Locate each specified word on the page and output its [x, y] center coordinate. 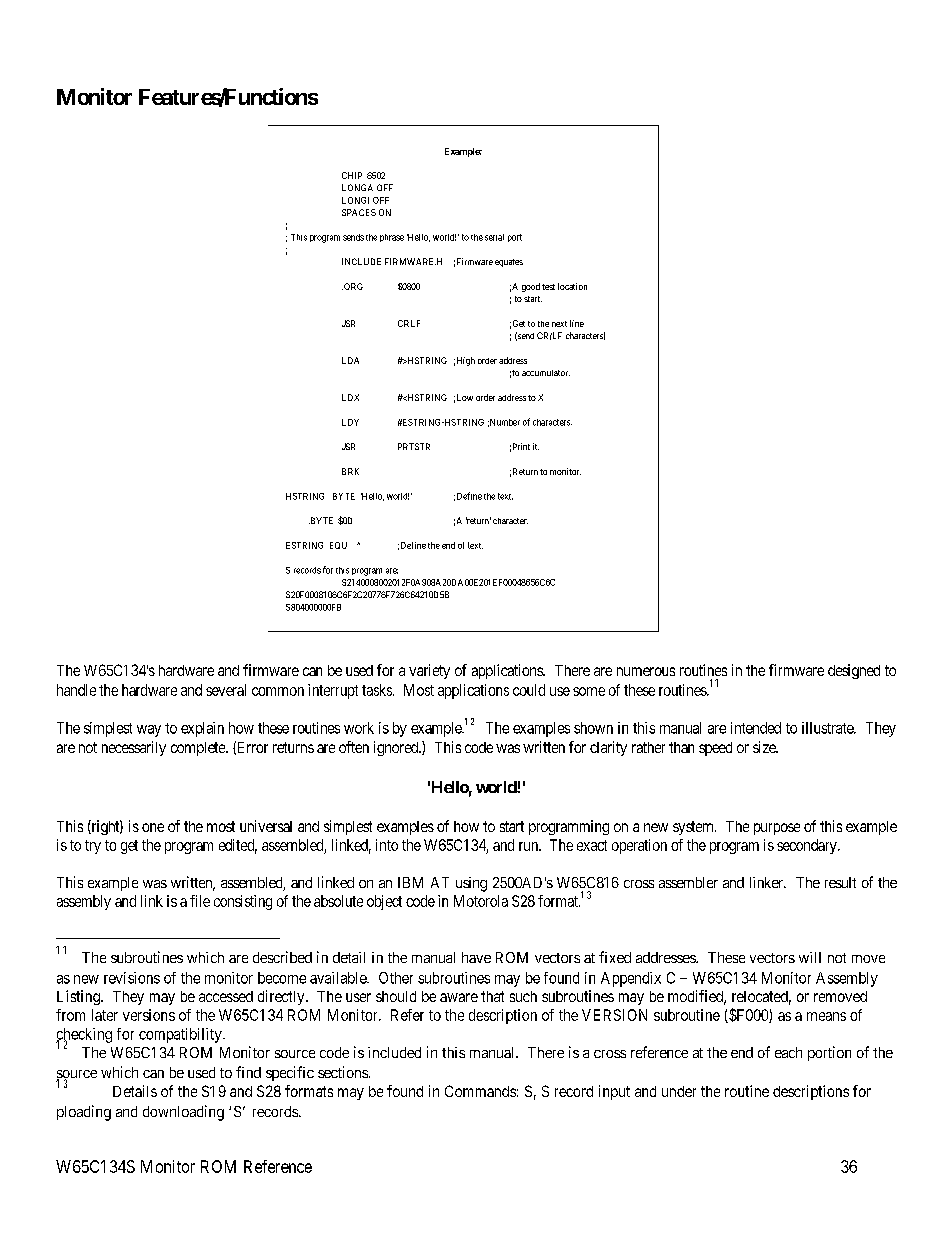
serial [494, 237]
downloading [183, 1113]
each [788, 1052]
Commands [480, 1091]
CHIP [352, 175]
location [572, 286]
